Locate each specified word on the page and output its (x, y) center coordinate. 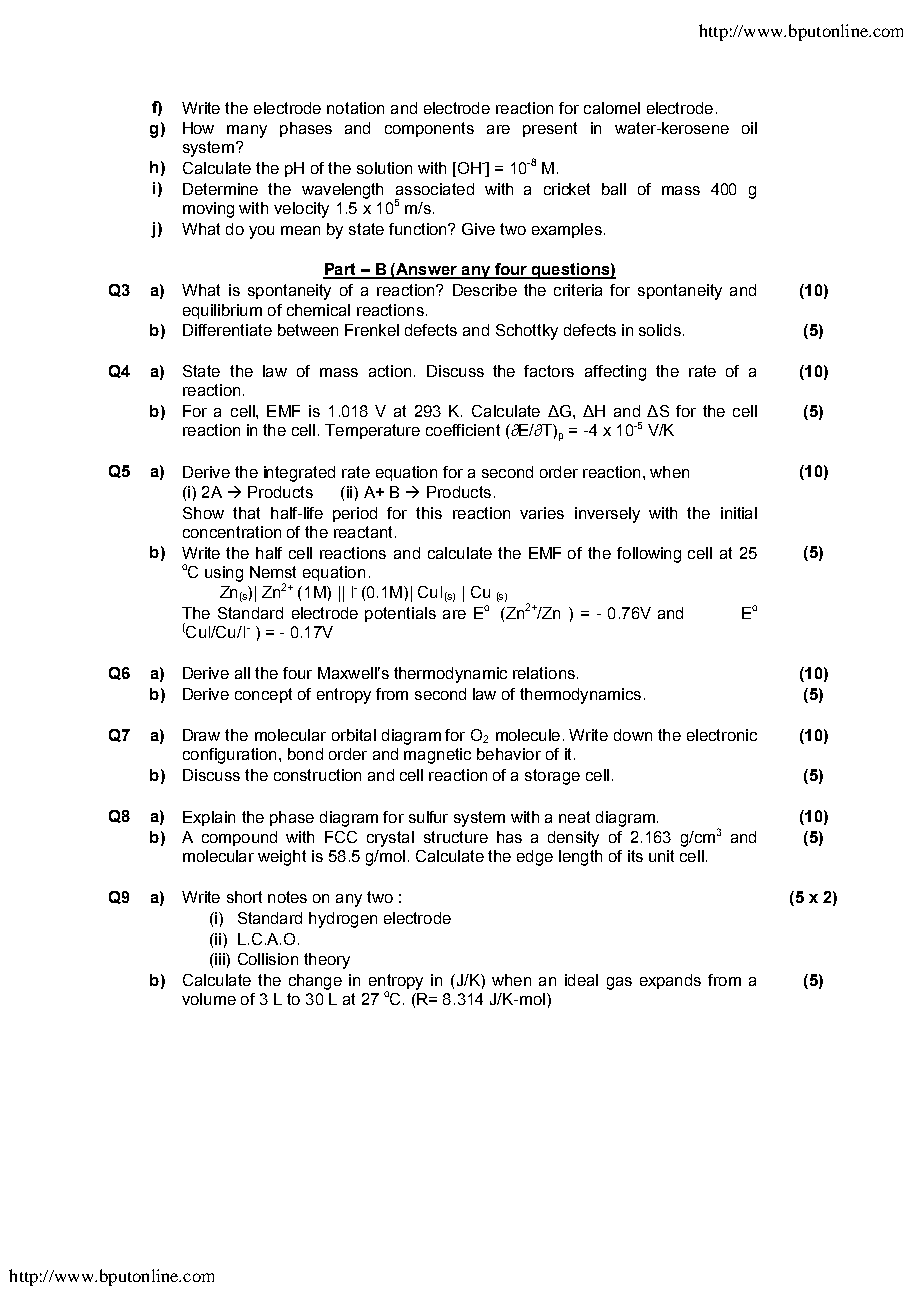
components (429, 129)
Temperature (372, 431)
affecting (615, 373)
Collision (268, 959)
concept (263, 695)
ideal (581, 980)
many (247, 131)
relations (544, 673)
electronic (722, 735)
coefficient (463, 430)
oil (749, 128)
